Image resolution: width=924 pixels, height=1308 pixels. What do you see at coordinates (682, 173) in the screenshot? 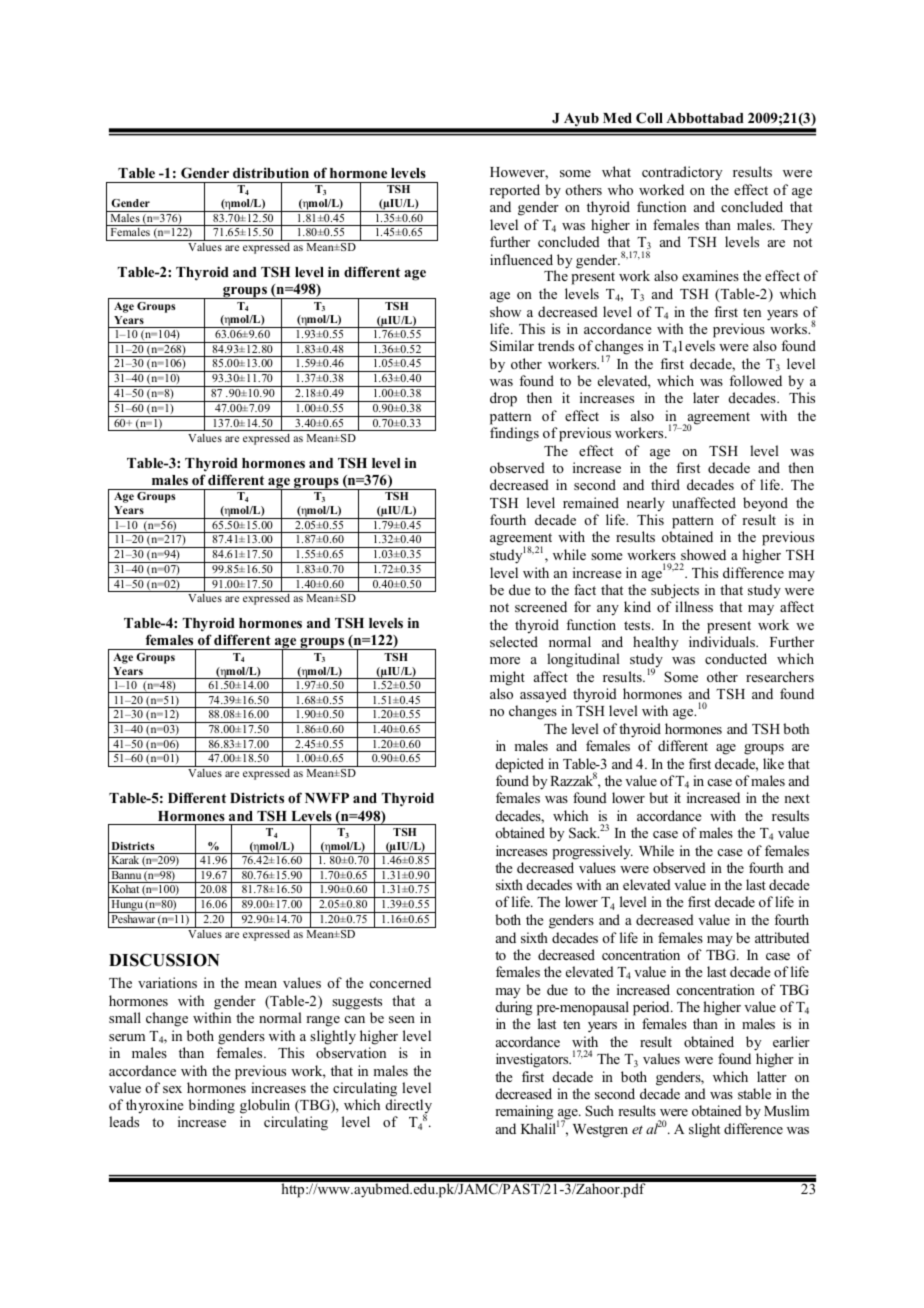
I see `contradictory` at bounding box center [682, 173].
